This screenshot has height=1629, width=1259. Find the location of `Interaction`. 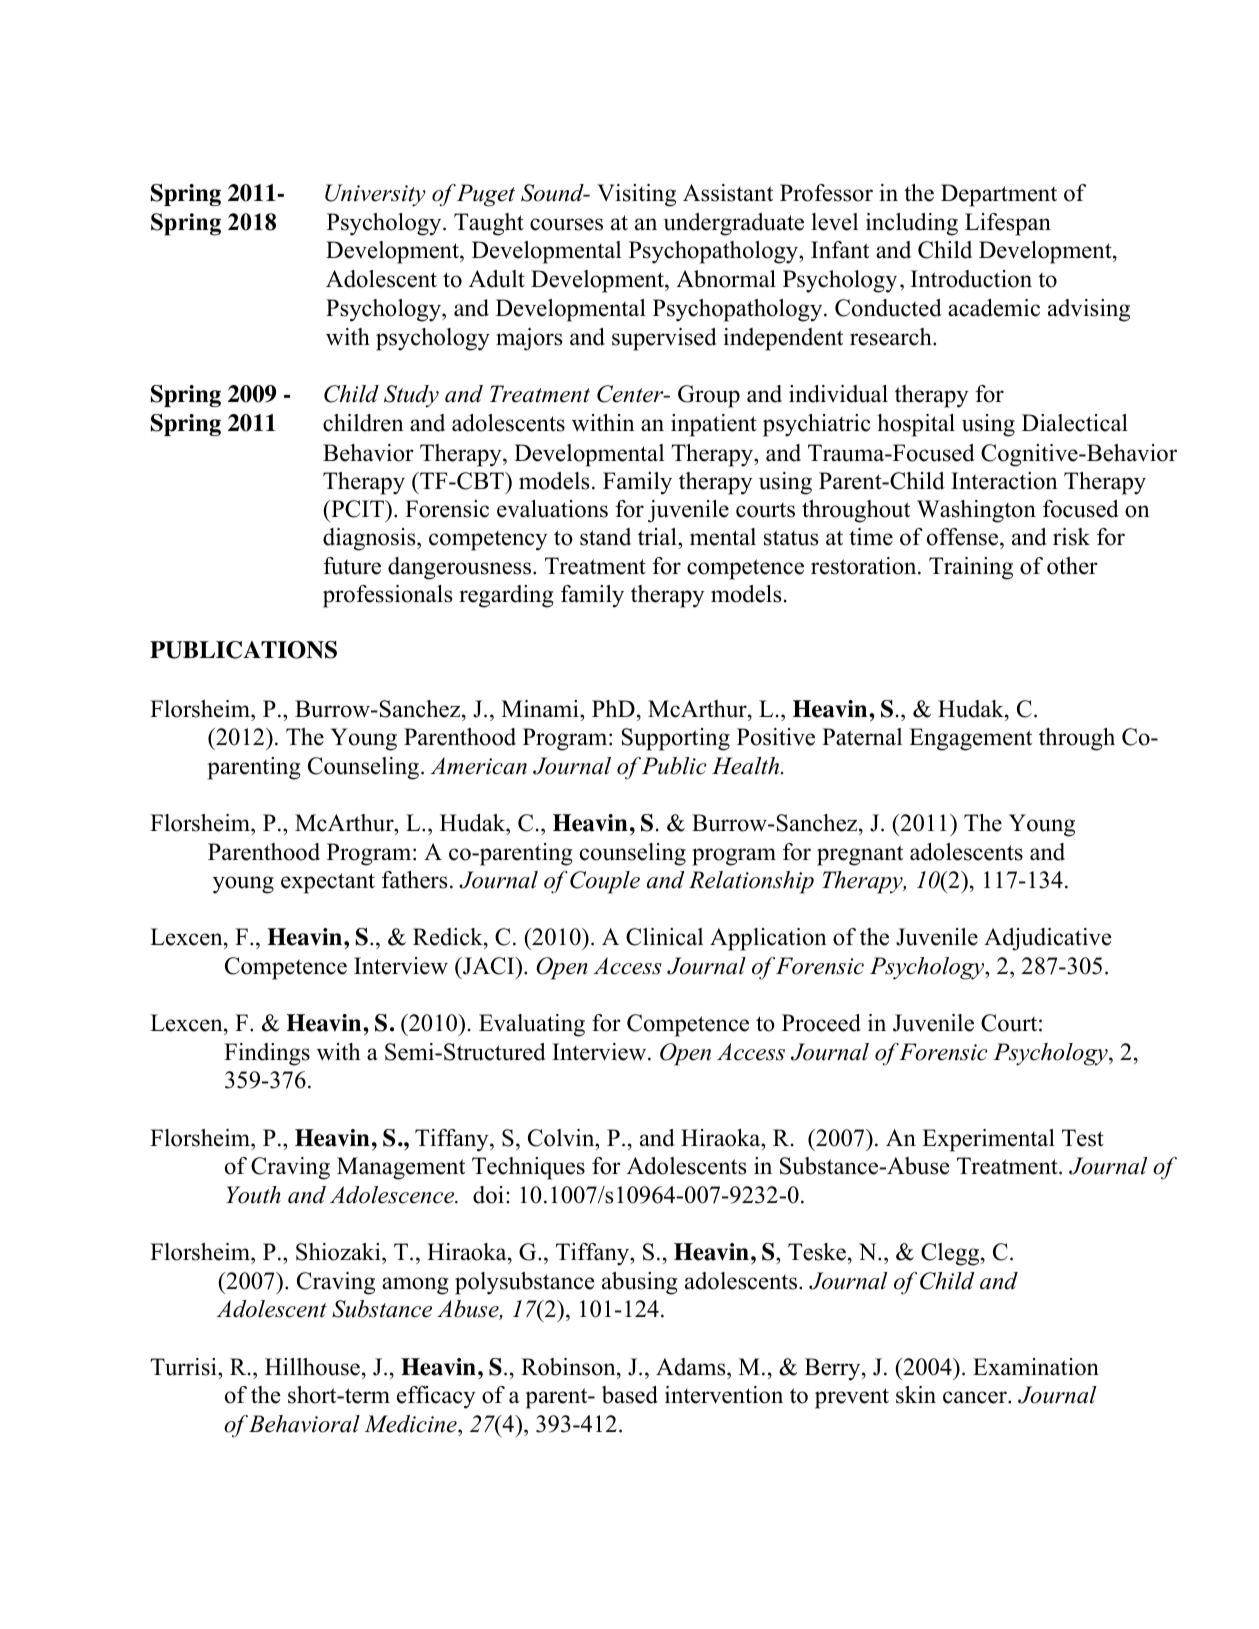

Interaction is located at coordinates (1004, 481).
